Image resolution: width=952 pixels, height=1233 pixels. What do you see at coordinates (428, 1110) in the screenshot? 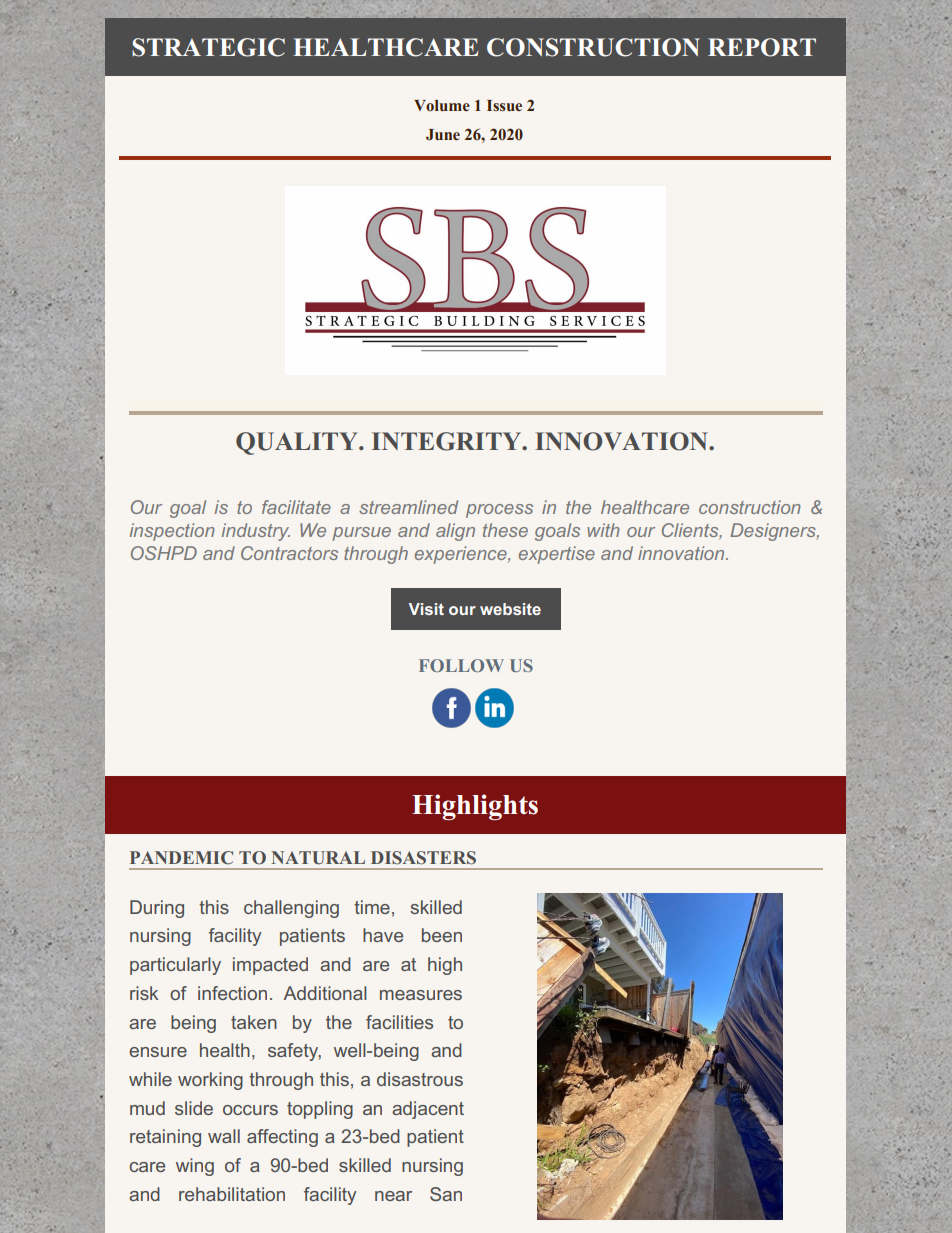
I see `adjacent` at bounding box center [428, 1110].
